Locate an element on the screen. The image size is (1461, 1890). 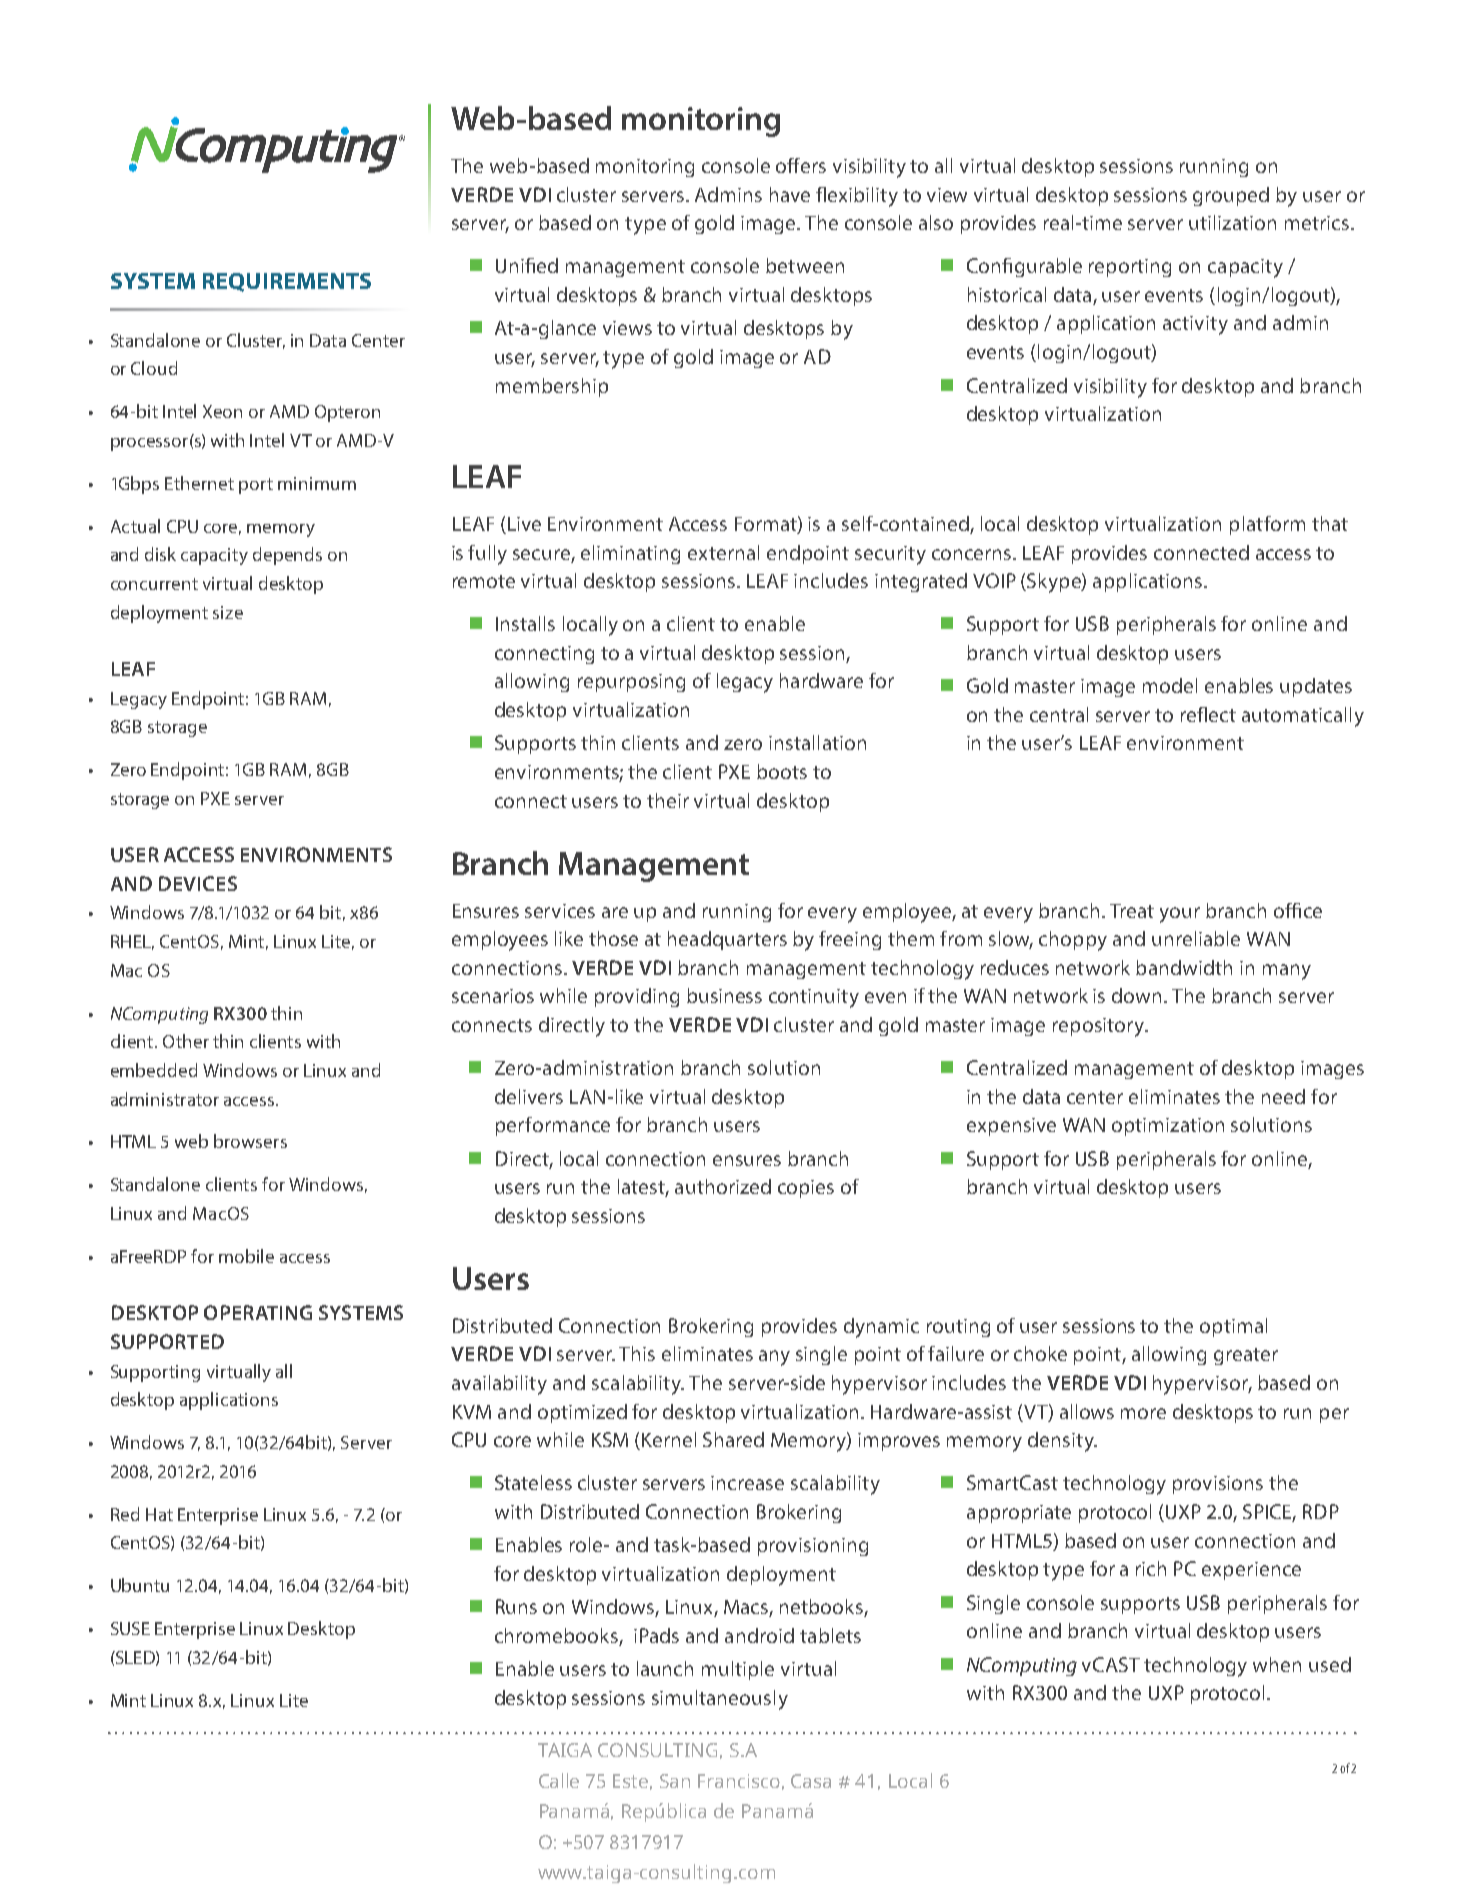
REQUIREMENTS is located at coordinates (287, 282).
